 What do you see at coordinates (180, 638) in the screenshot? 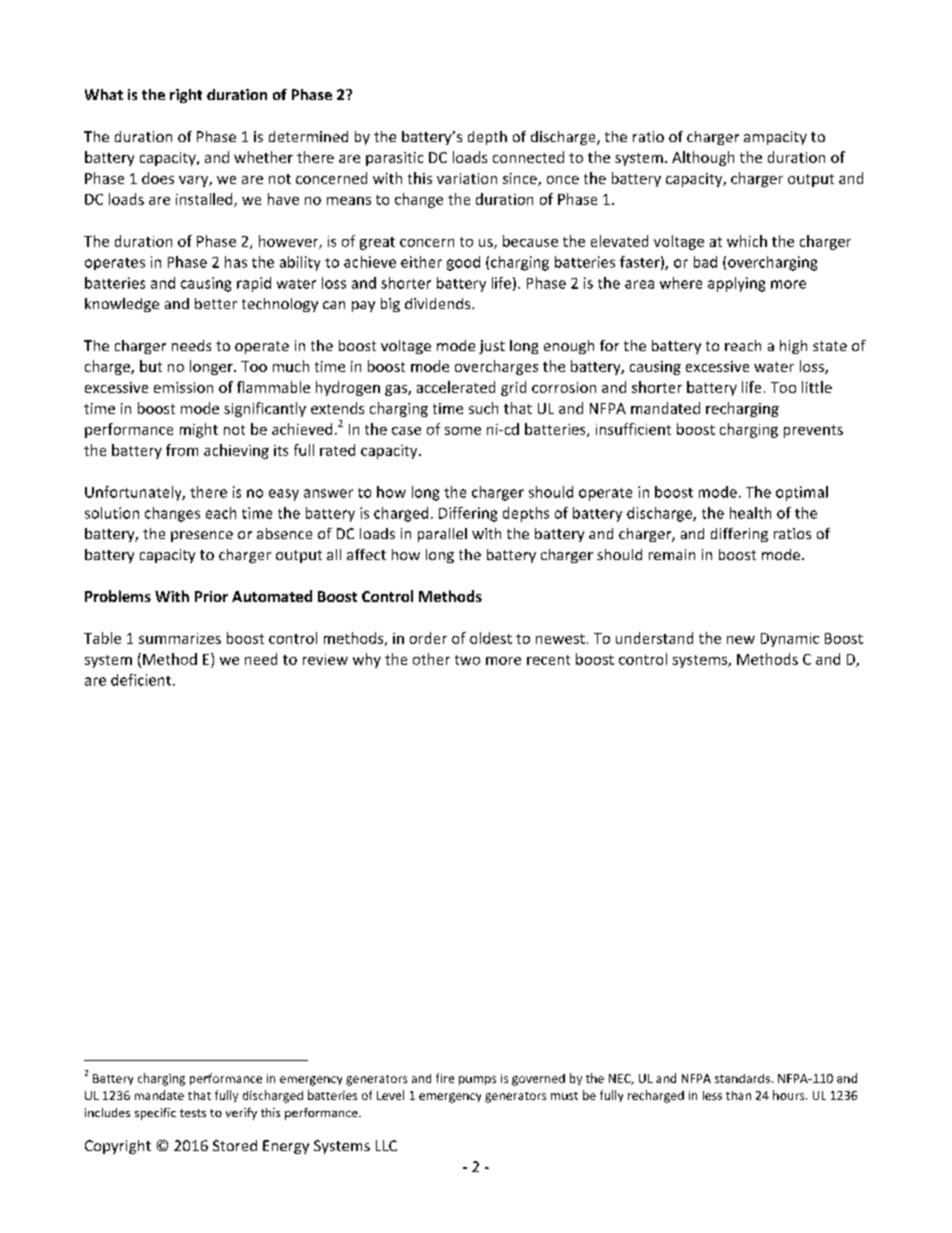
I see `summarizes` at bounding box center [180, 638].
